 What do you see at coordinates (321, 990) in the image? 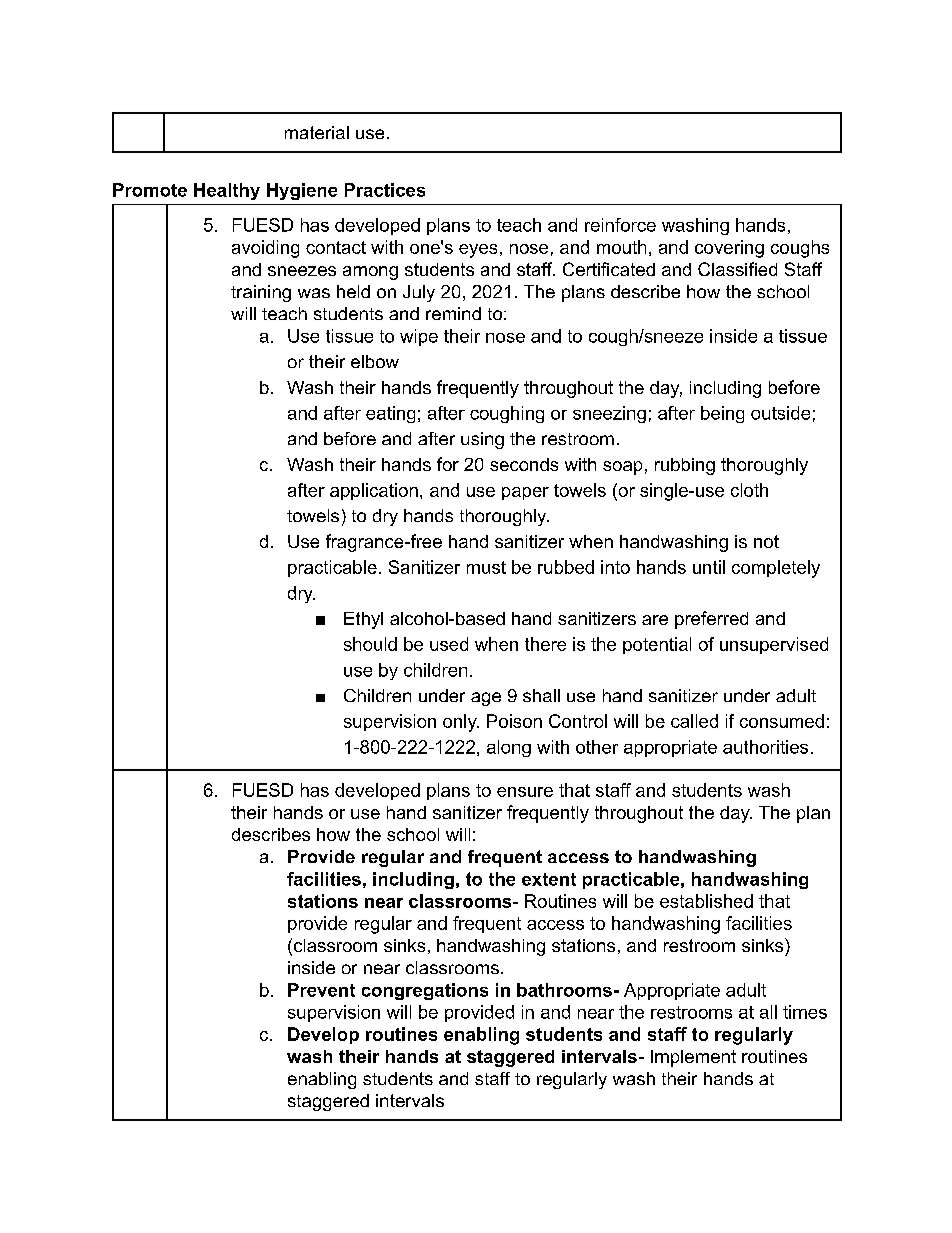
I see `Prevent` at bounding box center [321, 990].
